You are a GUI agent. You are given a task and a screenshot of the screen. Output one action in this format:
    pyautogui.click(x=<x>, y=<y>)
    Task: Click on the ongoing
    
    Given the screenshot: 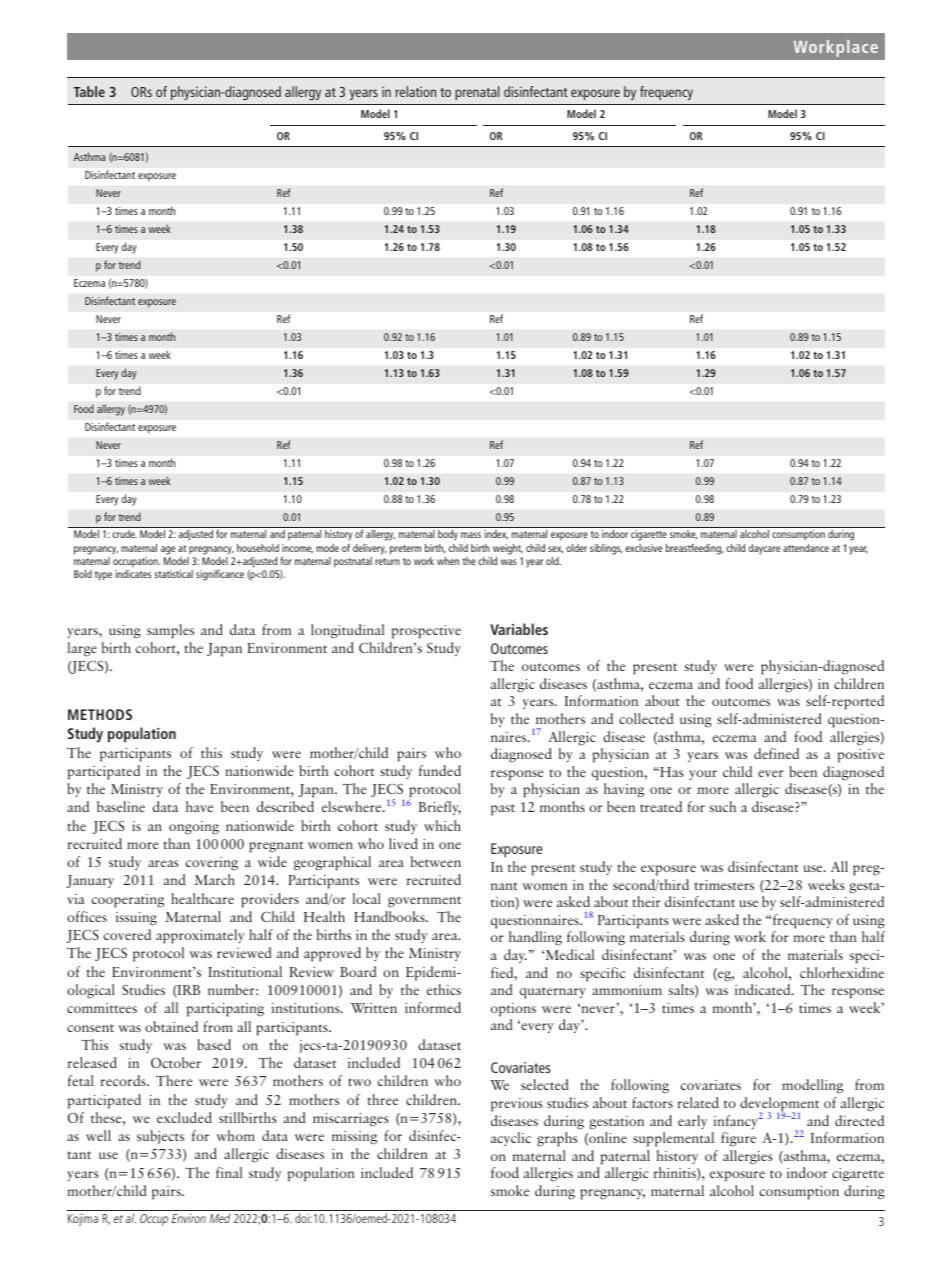 What is the action you would take?
    pyautogui.click(x=194, y=828)
